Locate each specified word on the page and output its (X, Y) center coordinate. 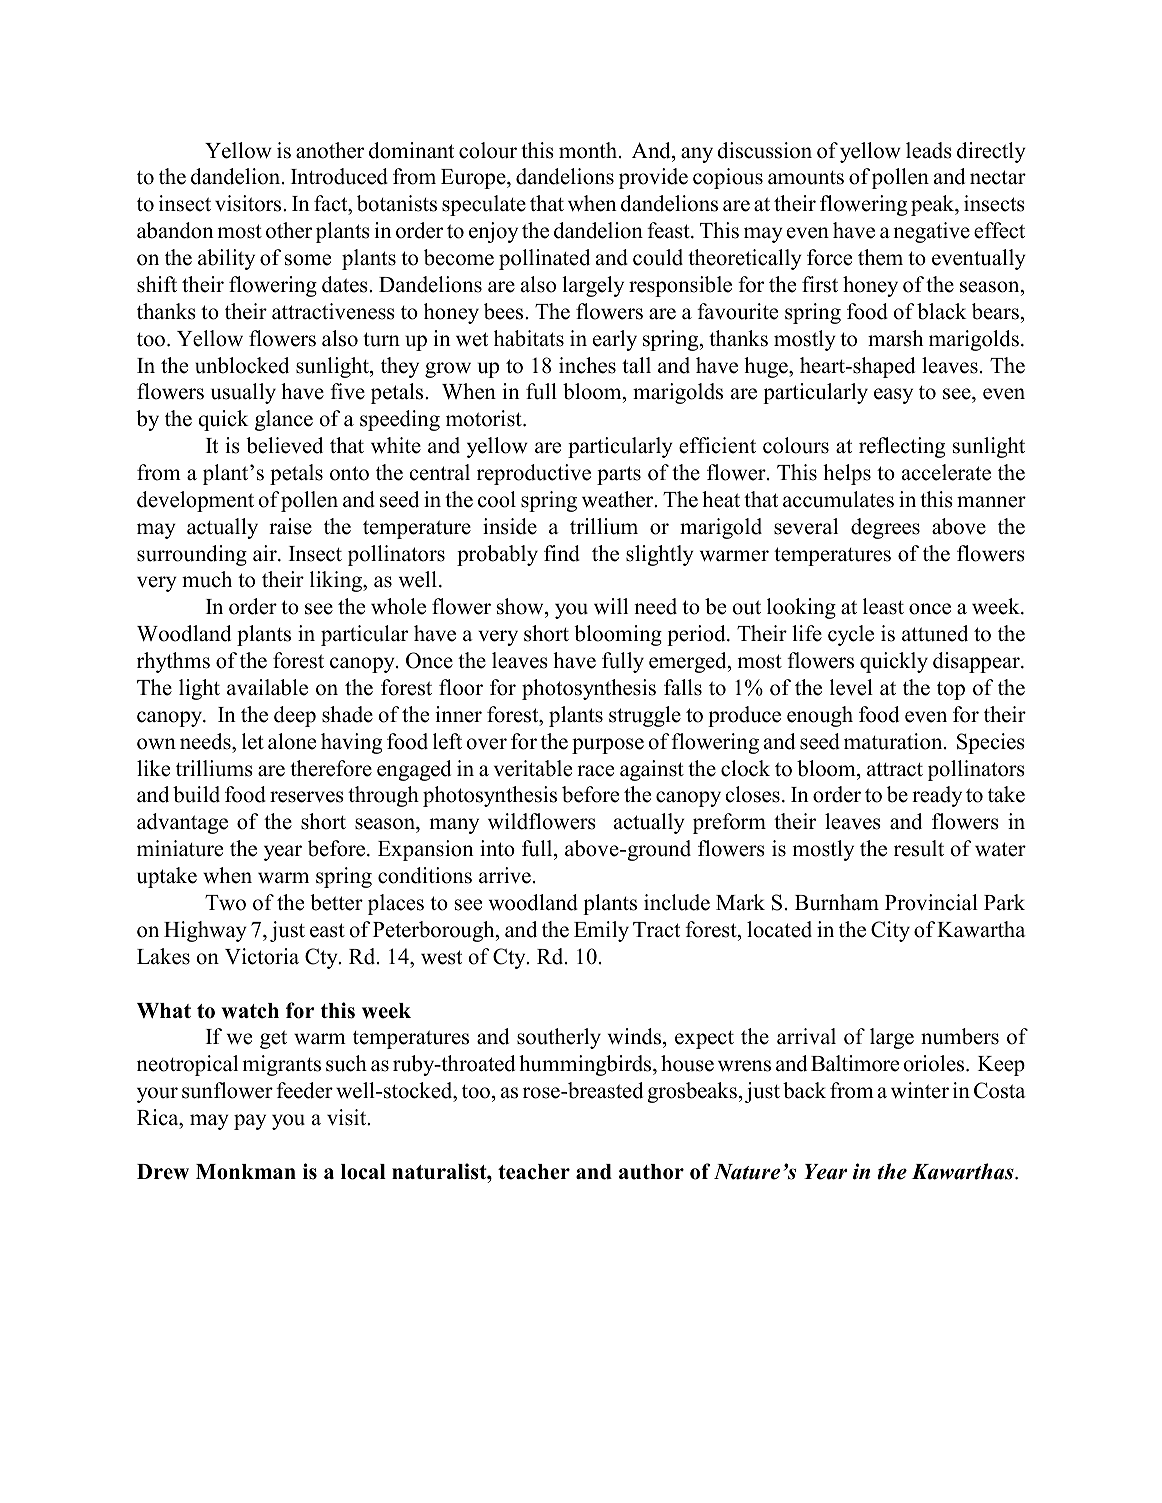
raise (290, 526)
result (919, 848)
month (589, 150)
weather (619, 499)
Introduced (339, 176)
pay (250, 1122)
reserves (307, 797)
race (595, 771)
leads (929, 150)
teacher (534, 1172)
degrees (885, 528)
